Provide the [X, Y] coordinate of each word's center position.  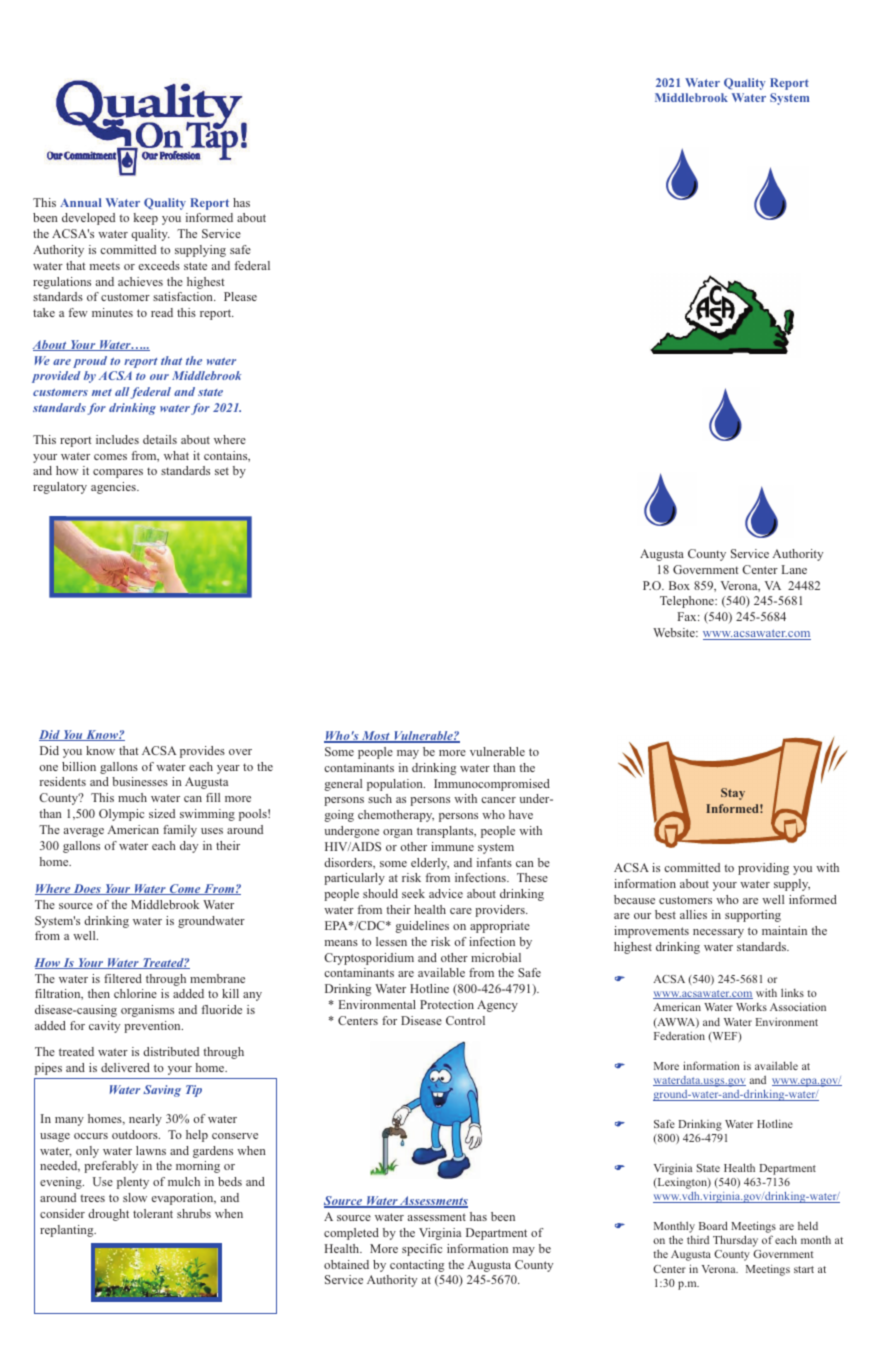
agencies [114, 488]
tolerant [153, 1213]
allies [693, 914]
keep [146, 219]
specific [422, 1250]
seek [413, 893]
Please [240, 296]
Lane [794, 569]
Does [87, 889]
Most [376, 737]
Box [679, 585]
